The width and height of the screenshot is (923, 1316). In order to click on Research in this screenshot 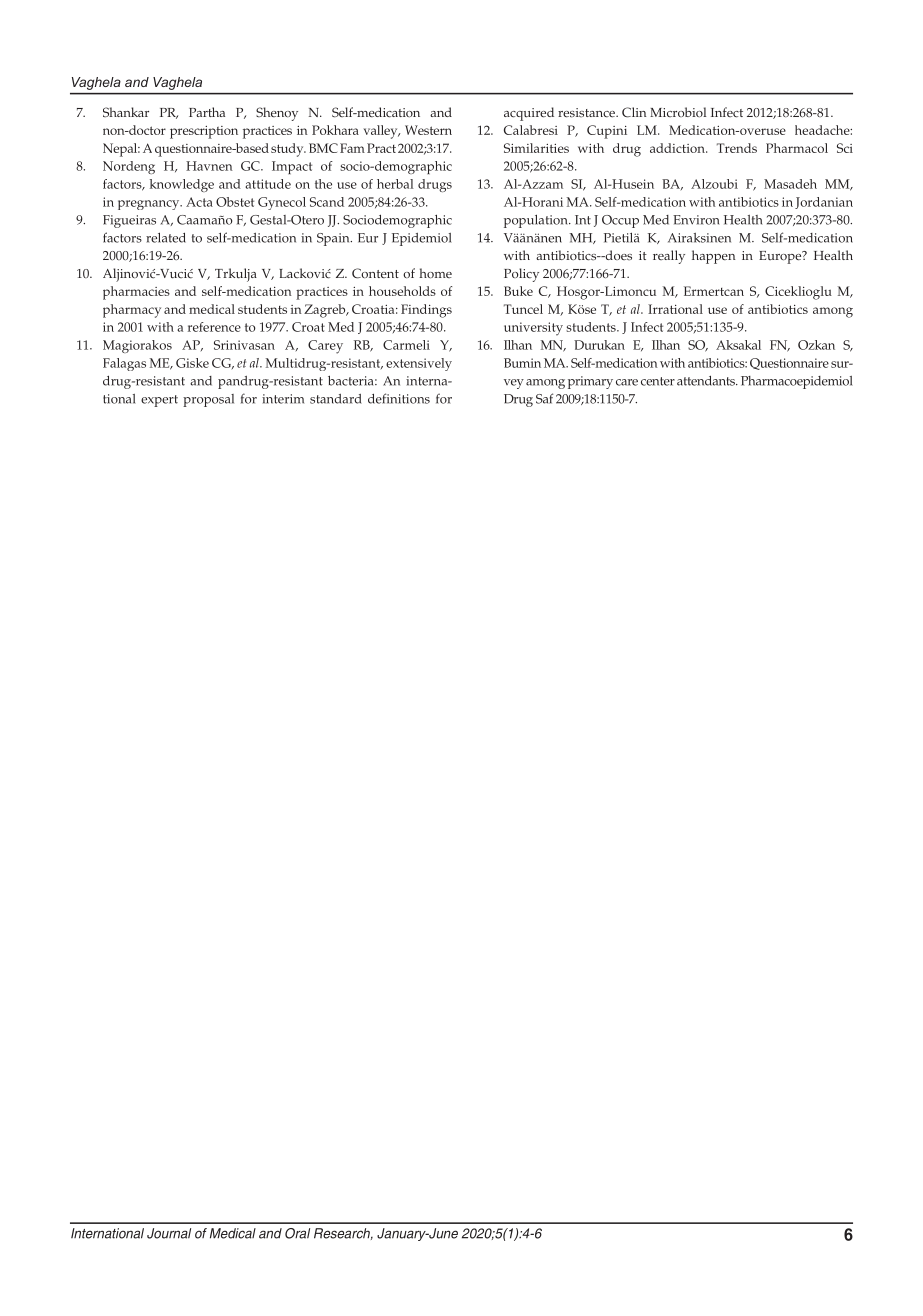, I will do `click(343, 1234)`.
